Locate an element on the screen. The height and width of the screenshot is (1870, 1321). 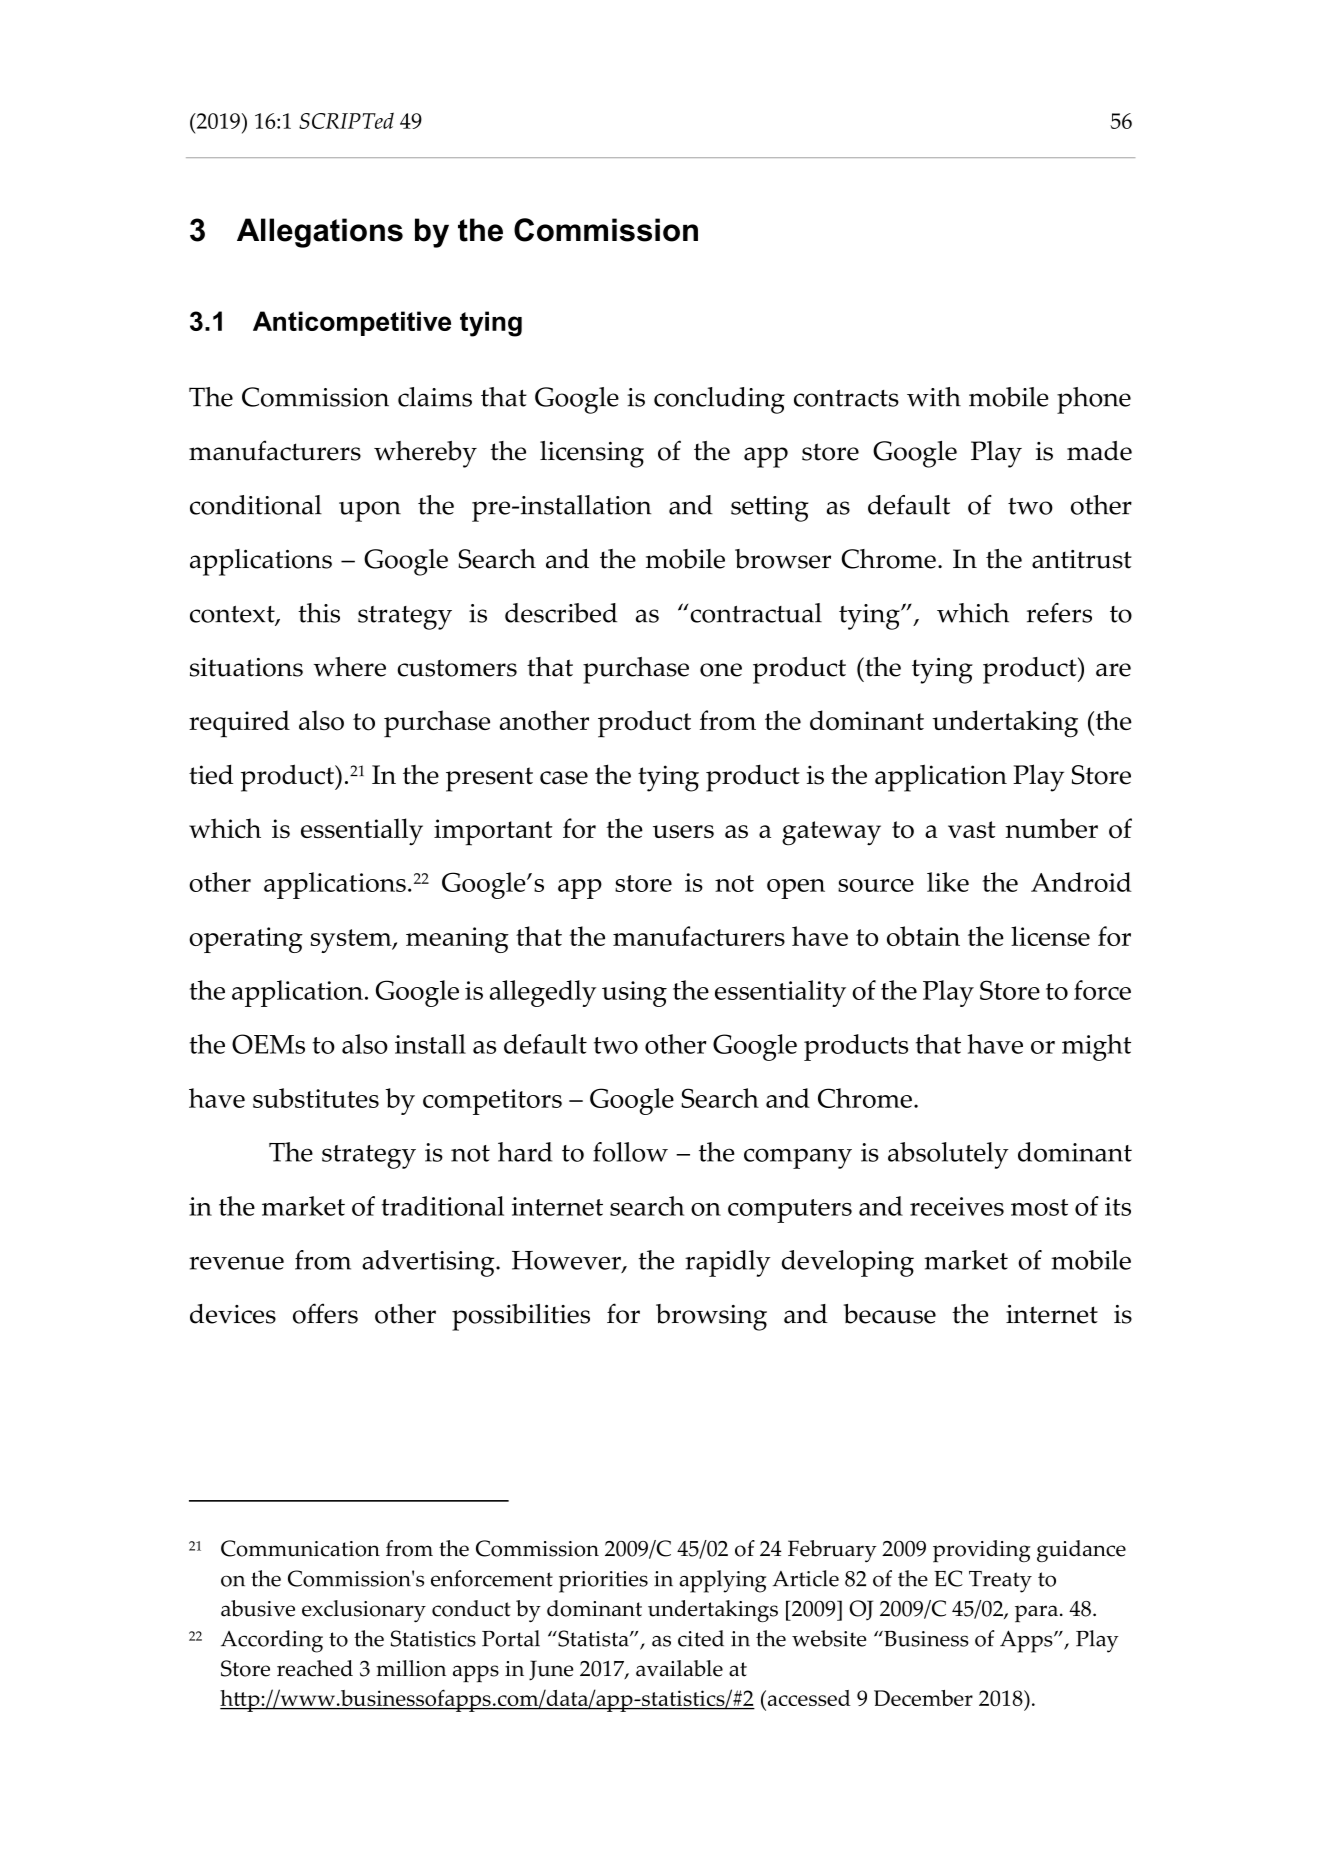
available is located at coordinates (679, 1668).
